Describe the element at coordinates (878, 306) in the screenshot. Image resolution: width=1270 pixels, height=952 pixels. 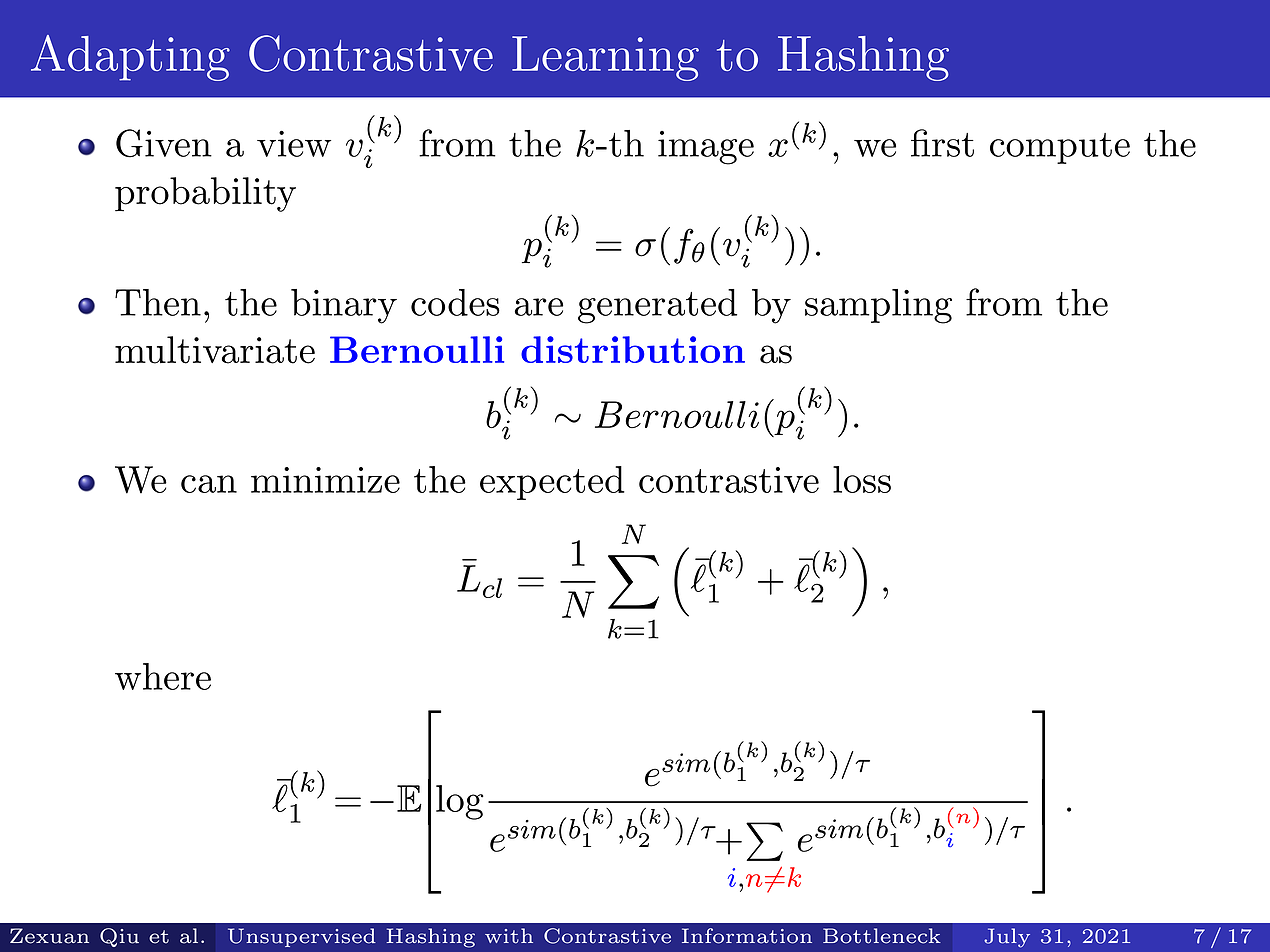
I see `sampling` at that location.
